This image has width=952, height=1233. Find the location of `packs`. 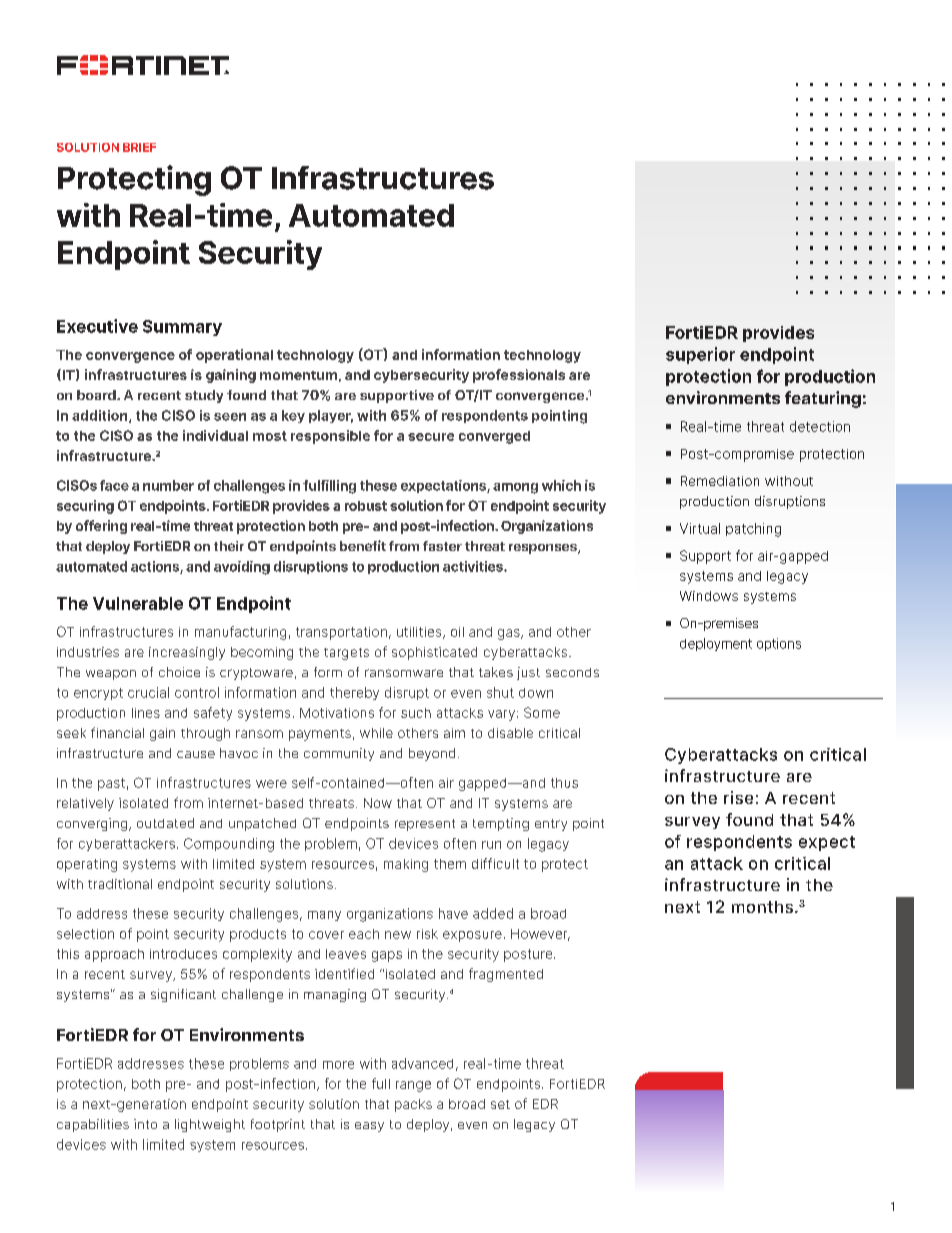

packs is located at coordinates (413, 1105).
